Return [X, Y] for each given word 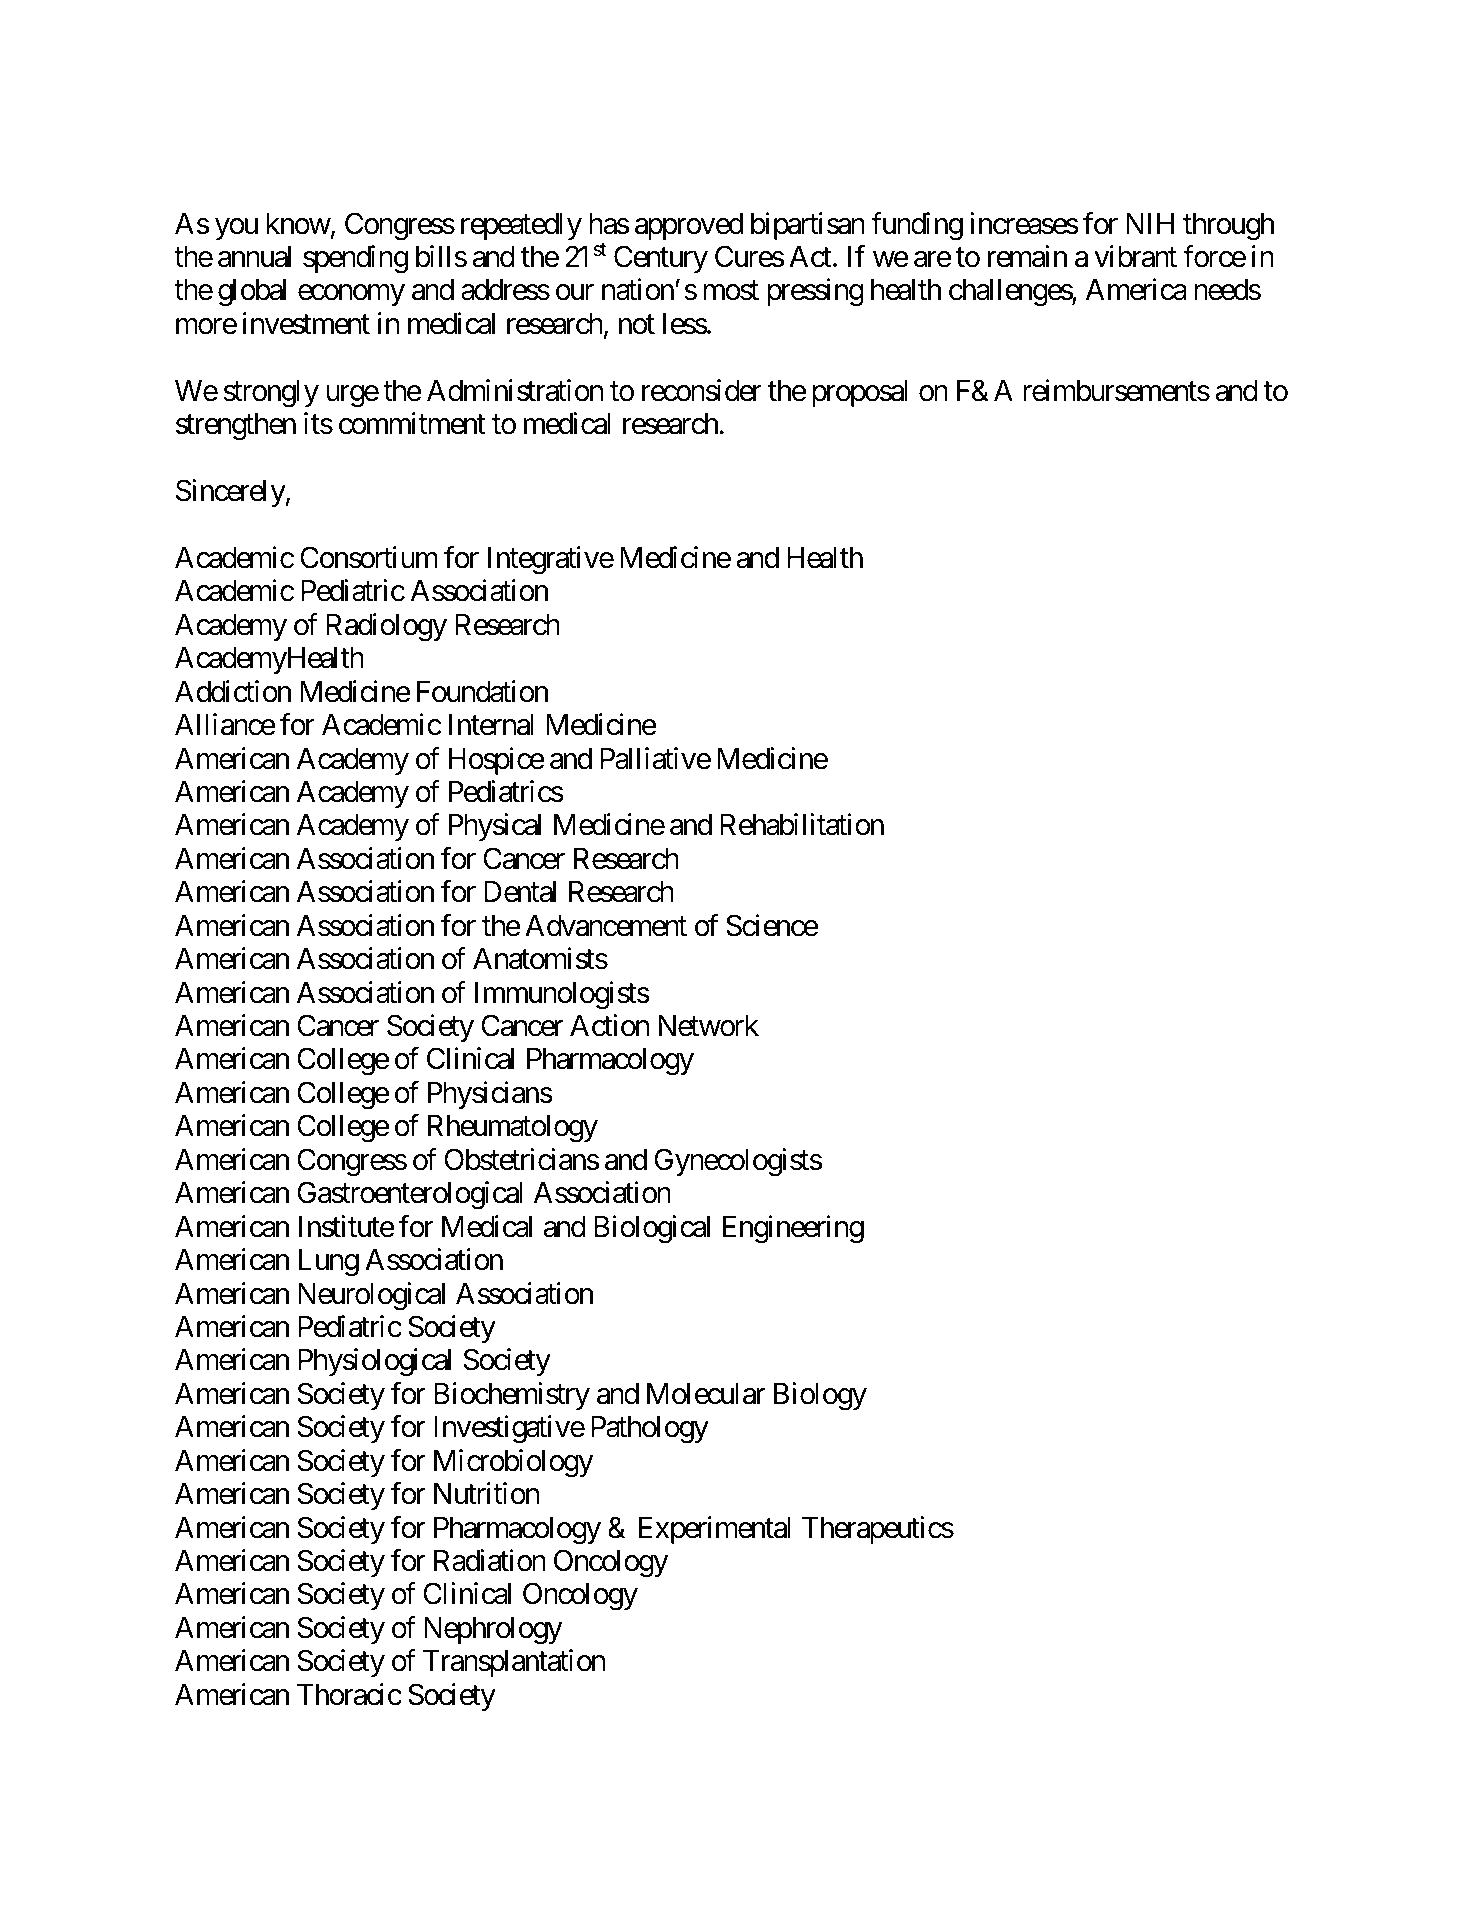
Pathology [650, 1430]
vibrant [1135, 256]
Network [708, 1026]
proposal [860, 393]
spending [355, 259]
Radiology [386, 627]
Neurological [371, 1296]
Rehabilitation [802, 825]
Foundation [482, 691]
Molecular [706, 1394]
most [731, 291]
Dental [520, 892]
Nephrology [493, 1631]
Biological [652, 1229]
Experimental [715, 1530]
